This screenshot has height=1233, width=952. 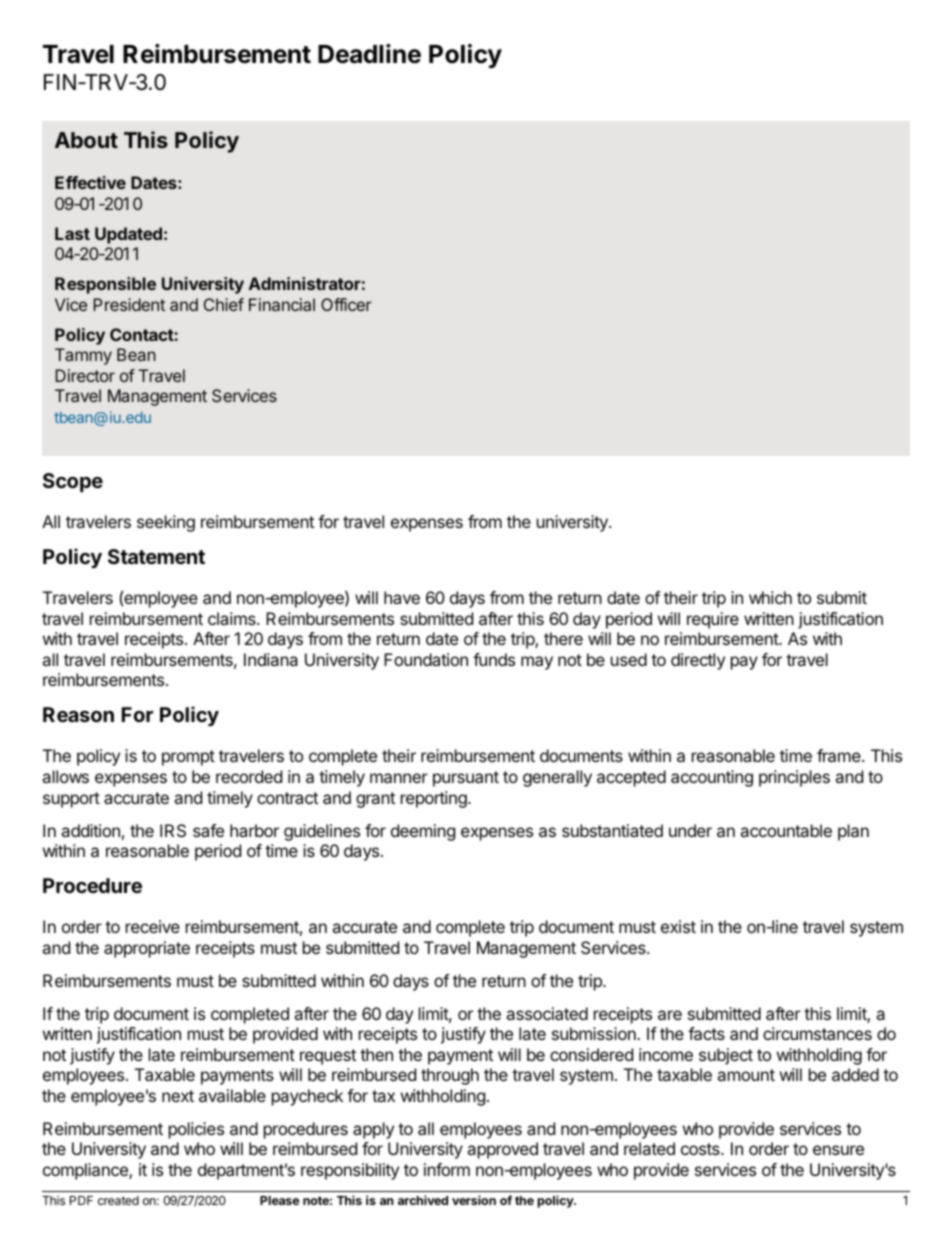 I want to click on have, so click(x=402, y=597).
